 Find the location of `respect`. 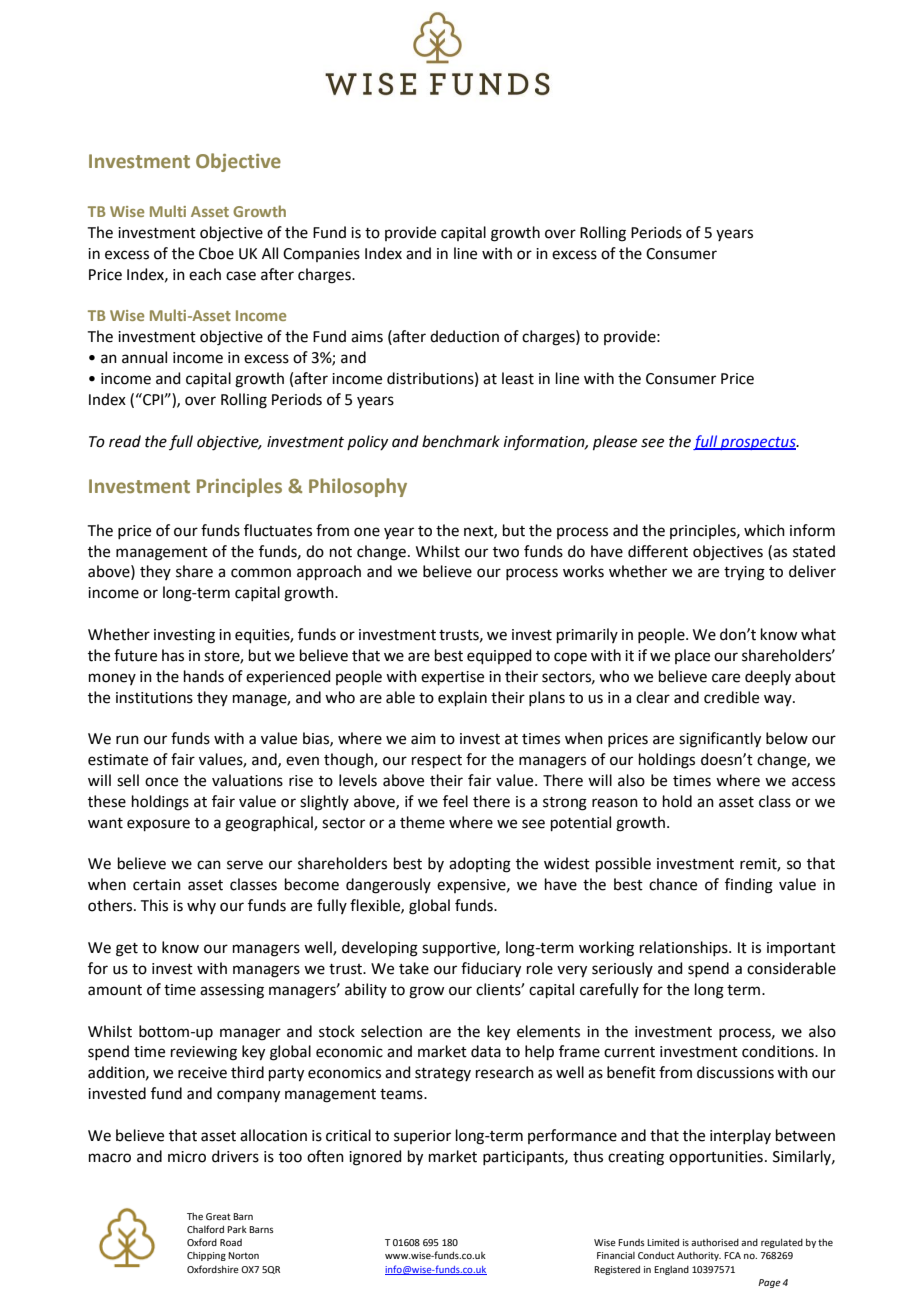

respect is located at coordinates (437, 761).
